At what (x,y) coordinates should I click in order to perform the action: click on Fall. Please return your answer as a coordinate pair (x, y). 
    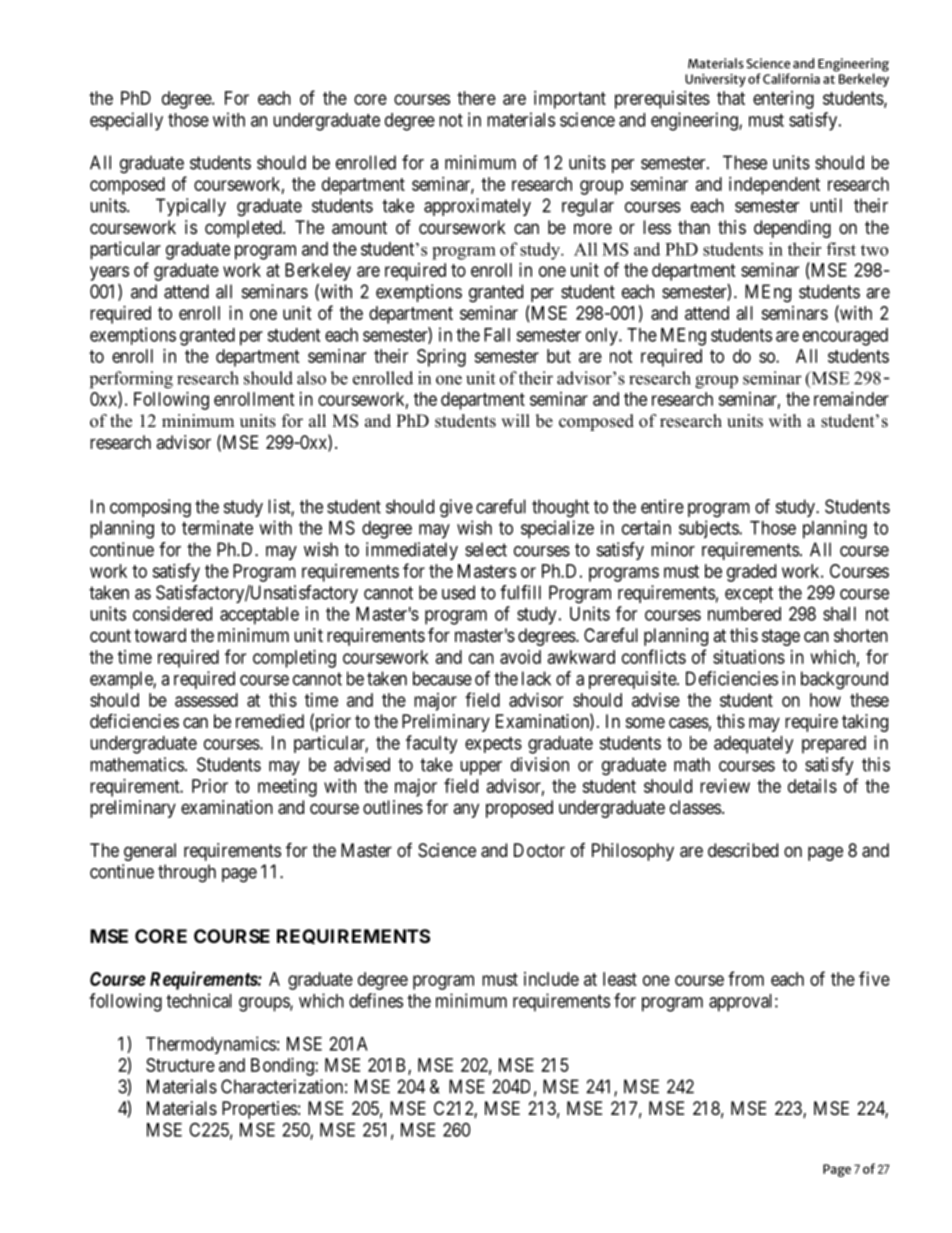
    Looking at the image, I should click on (497, 335).
